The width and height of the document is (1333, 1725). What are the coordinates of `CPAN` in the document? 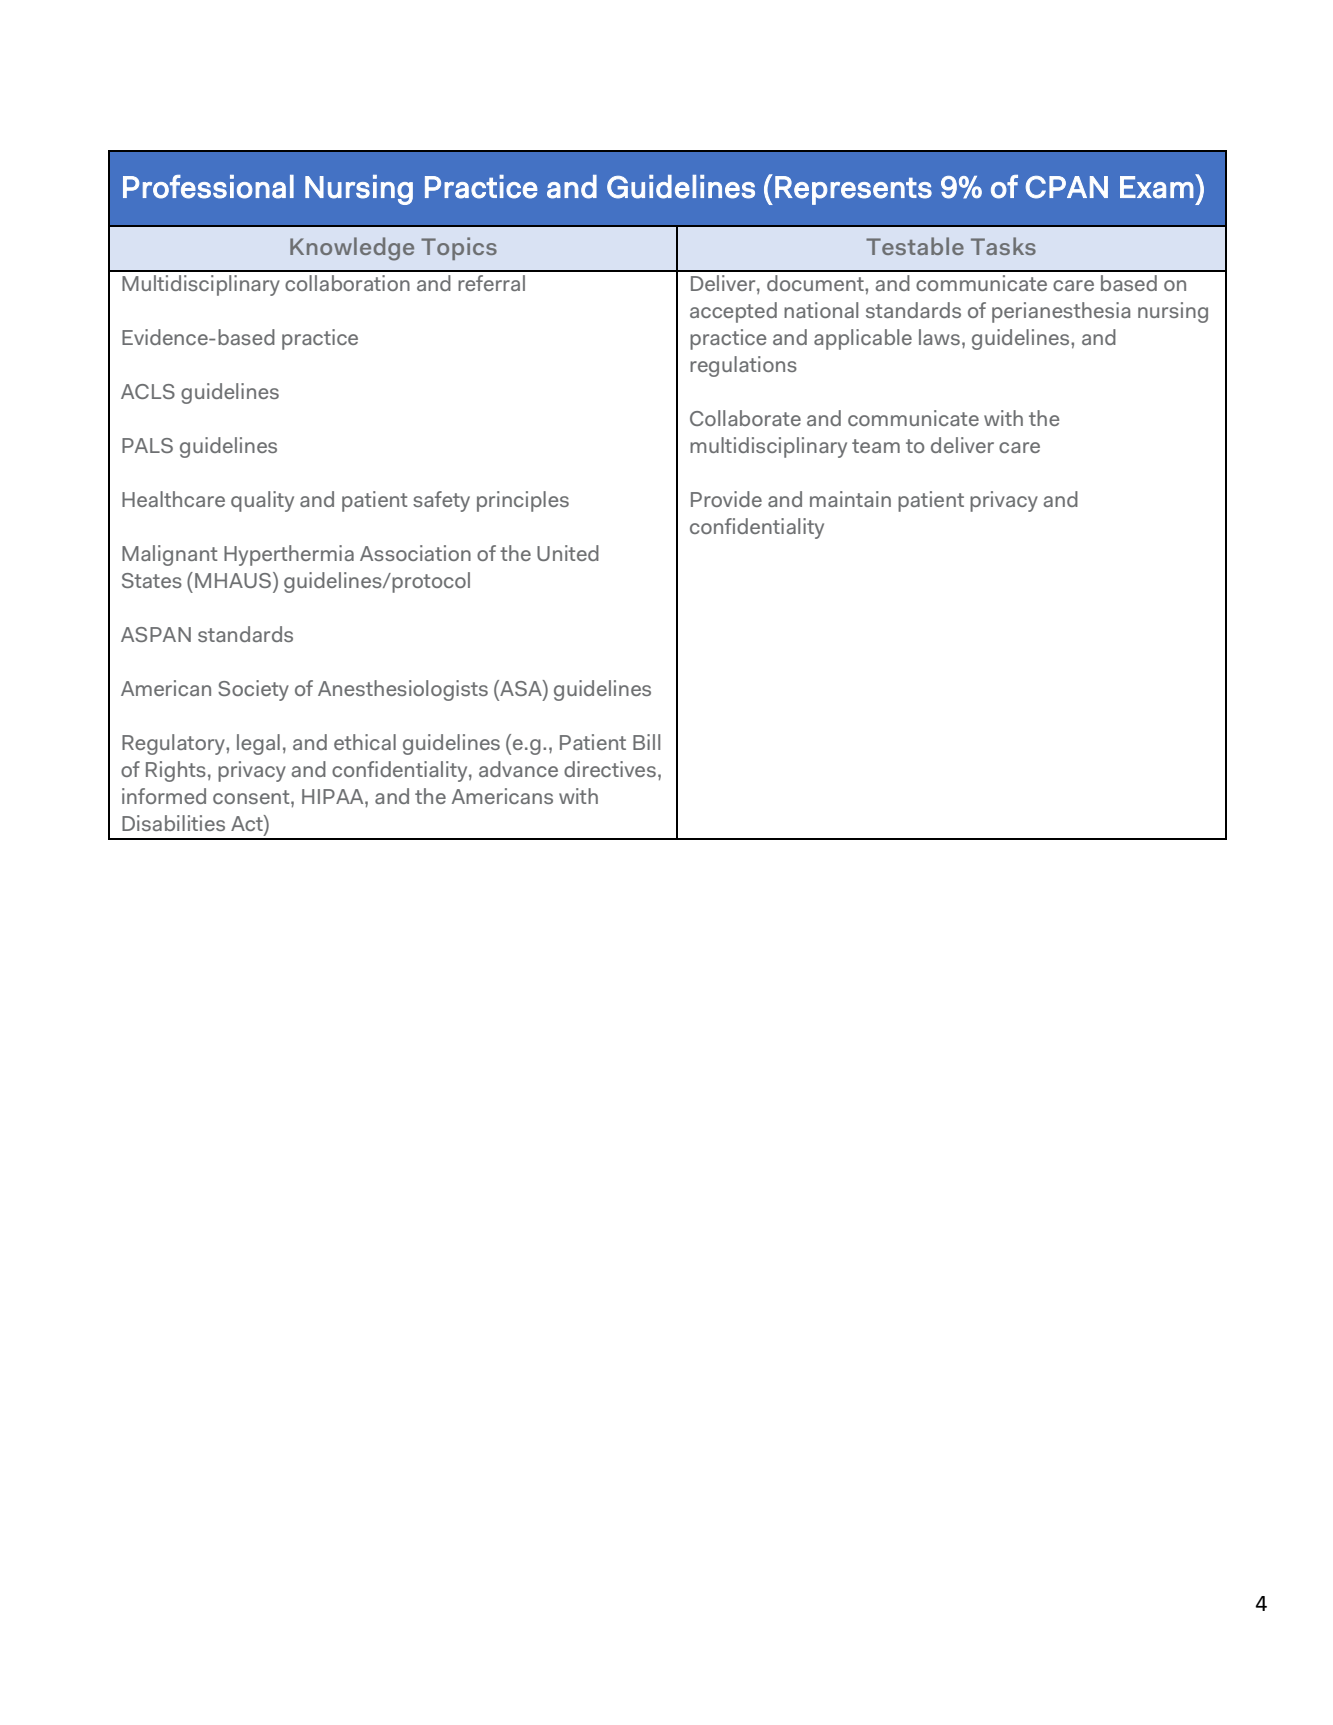 It's located at (1067, 187).
